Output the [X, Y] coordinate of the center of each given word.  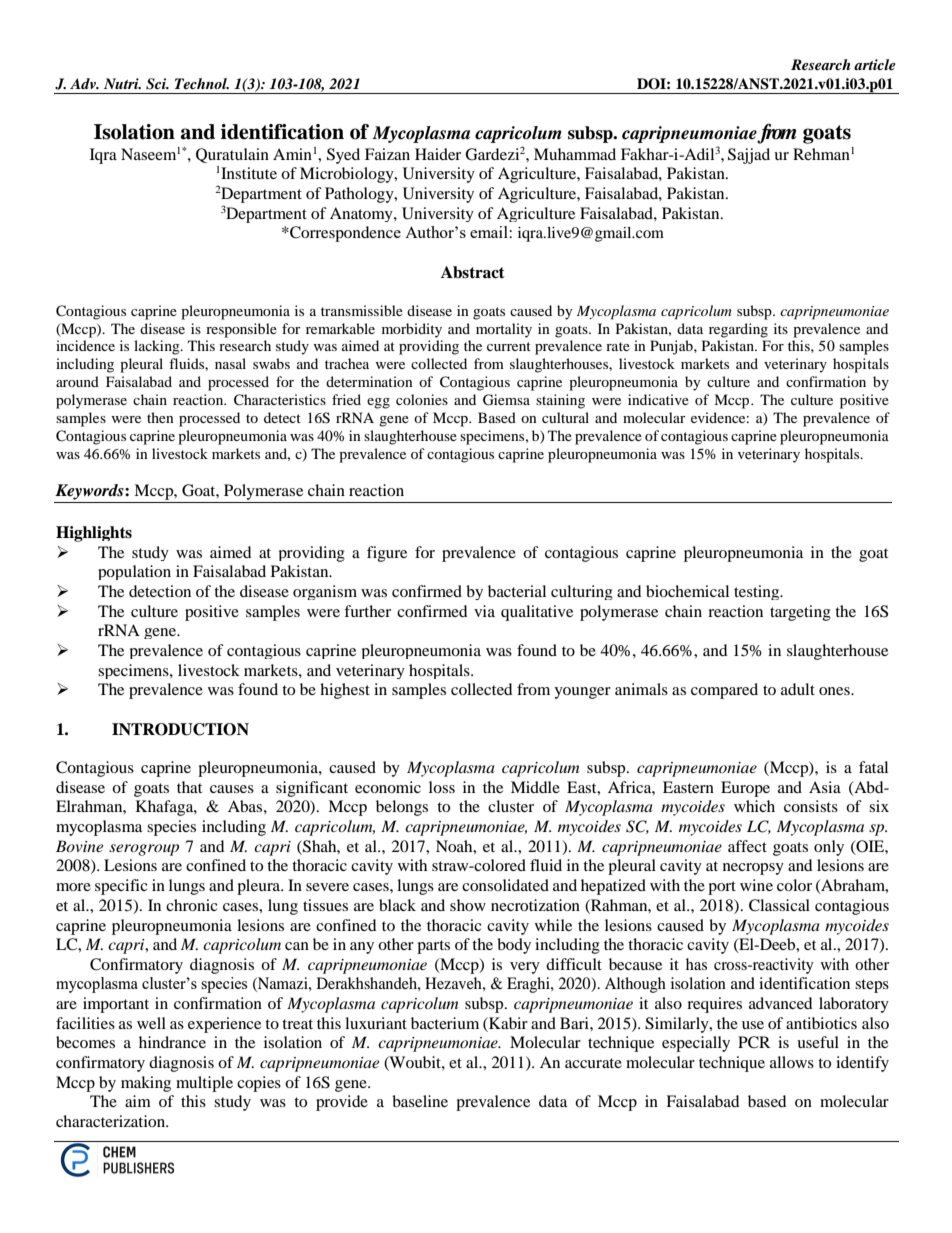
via [484, 611]
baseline [420, 1101]
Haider [438, 154]
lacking [158, 347]
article [875, 64]
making [146, 1084]
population [134, 572]
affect [747, 846]
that [189, 787]
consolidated [505, 885]
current [509, 346]
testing [758, 592]
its [781, 328]
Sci [157, 84]
